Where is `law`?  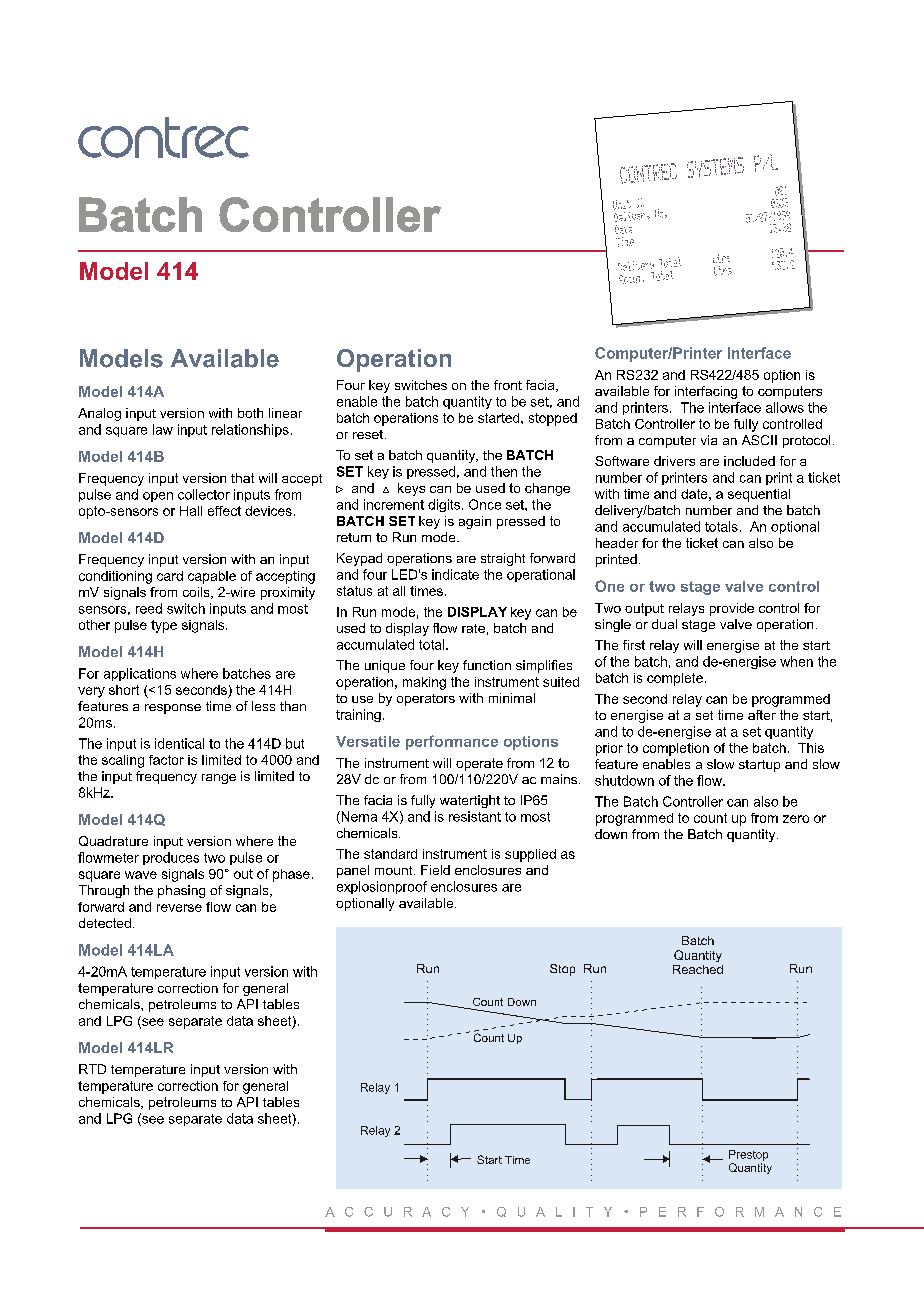 law is located at coordinates (163, 429).
